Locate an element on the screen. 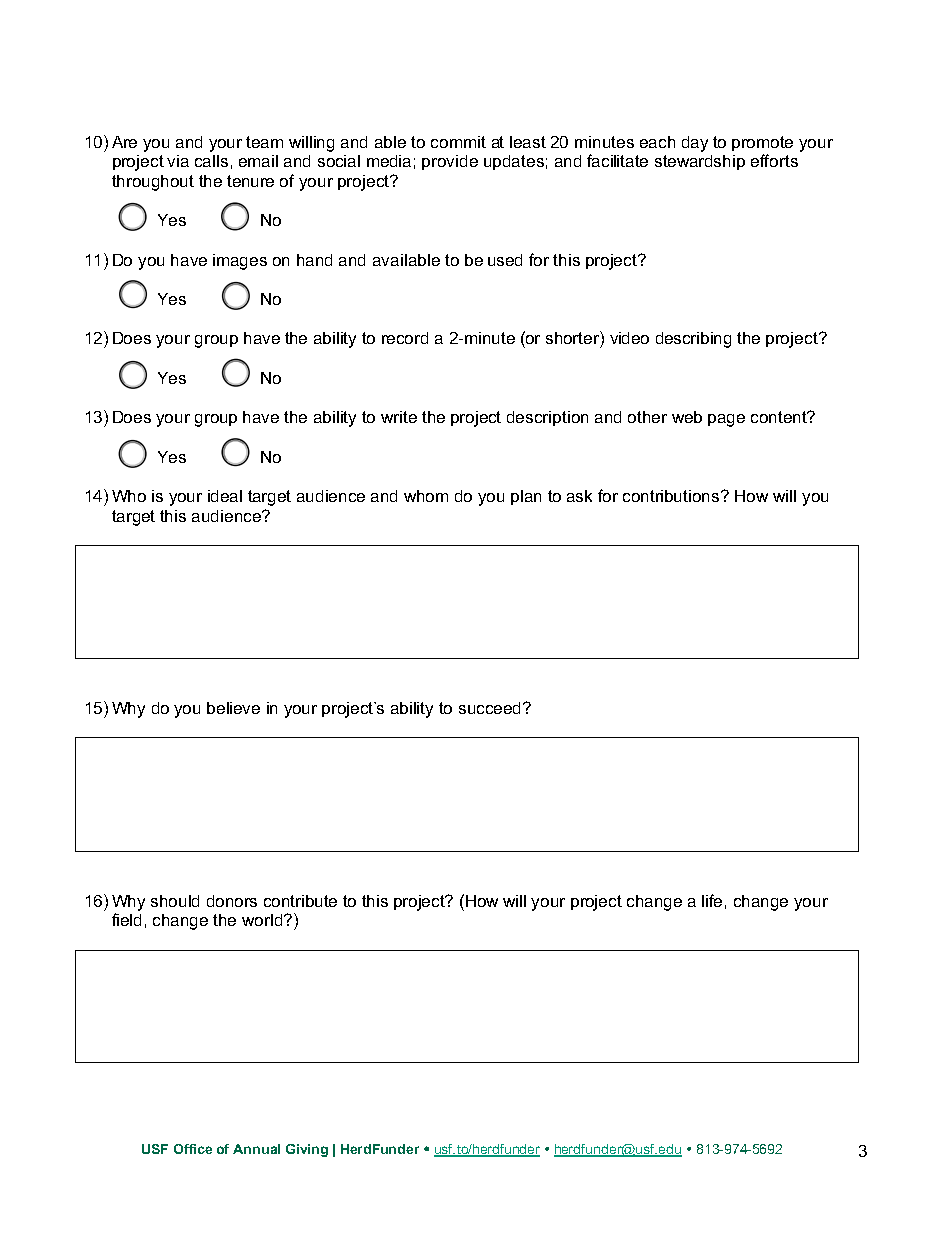  Annual is located at coordinates (256, 1149).
